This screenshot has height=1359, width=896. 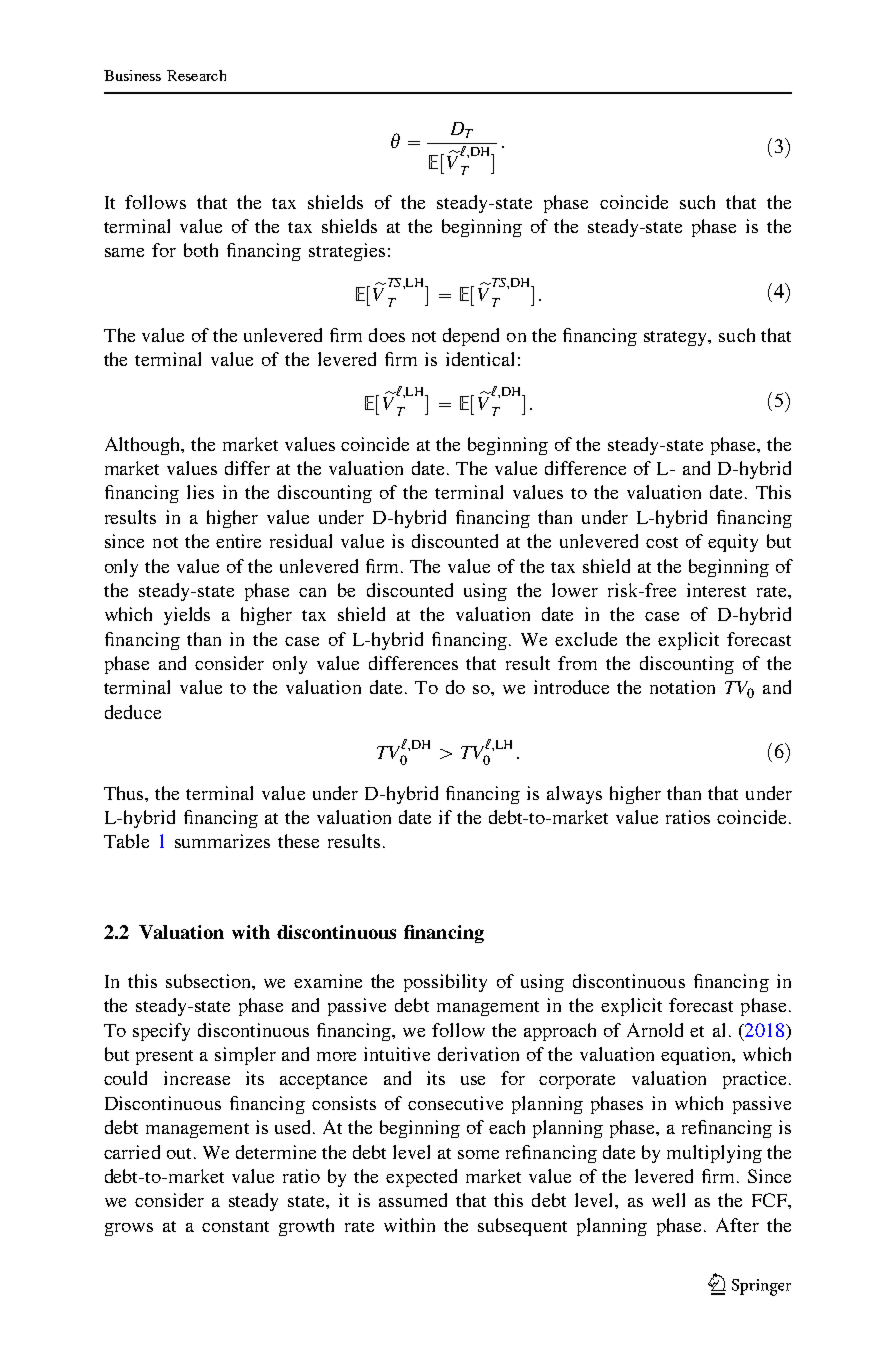 What do you see at coordinates (235, 1226) in the screenshot?
I see `constant` at bounding box center [235, 1226].
